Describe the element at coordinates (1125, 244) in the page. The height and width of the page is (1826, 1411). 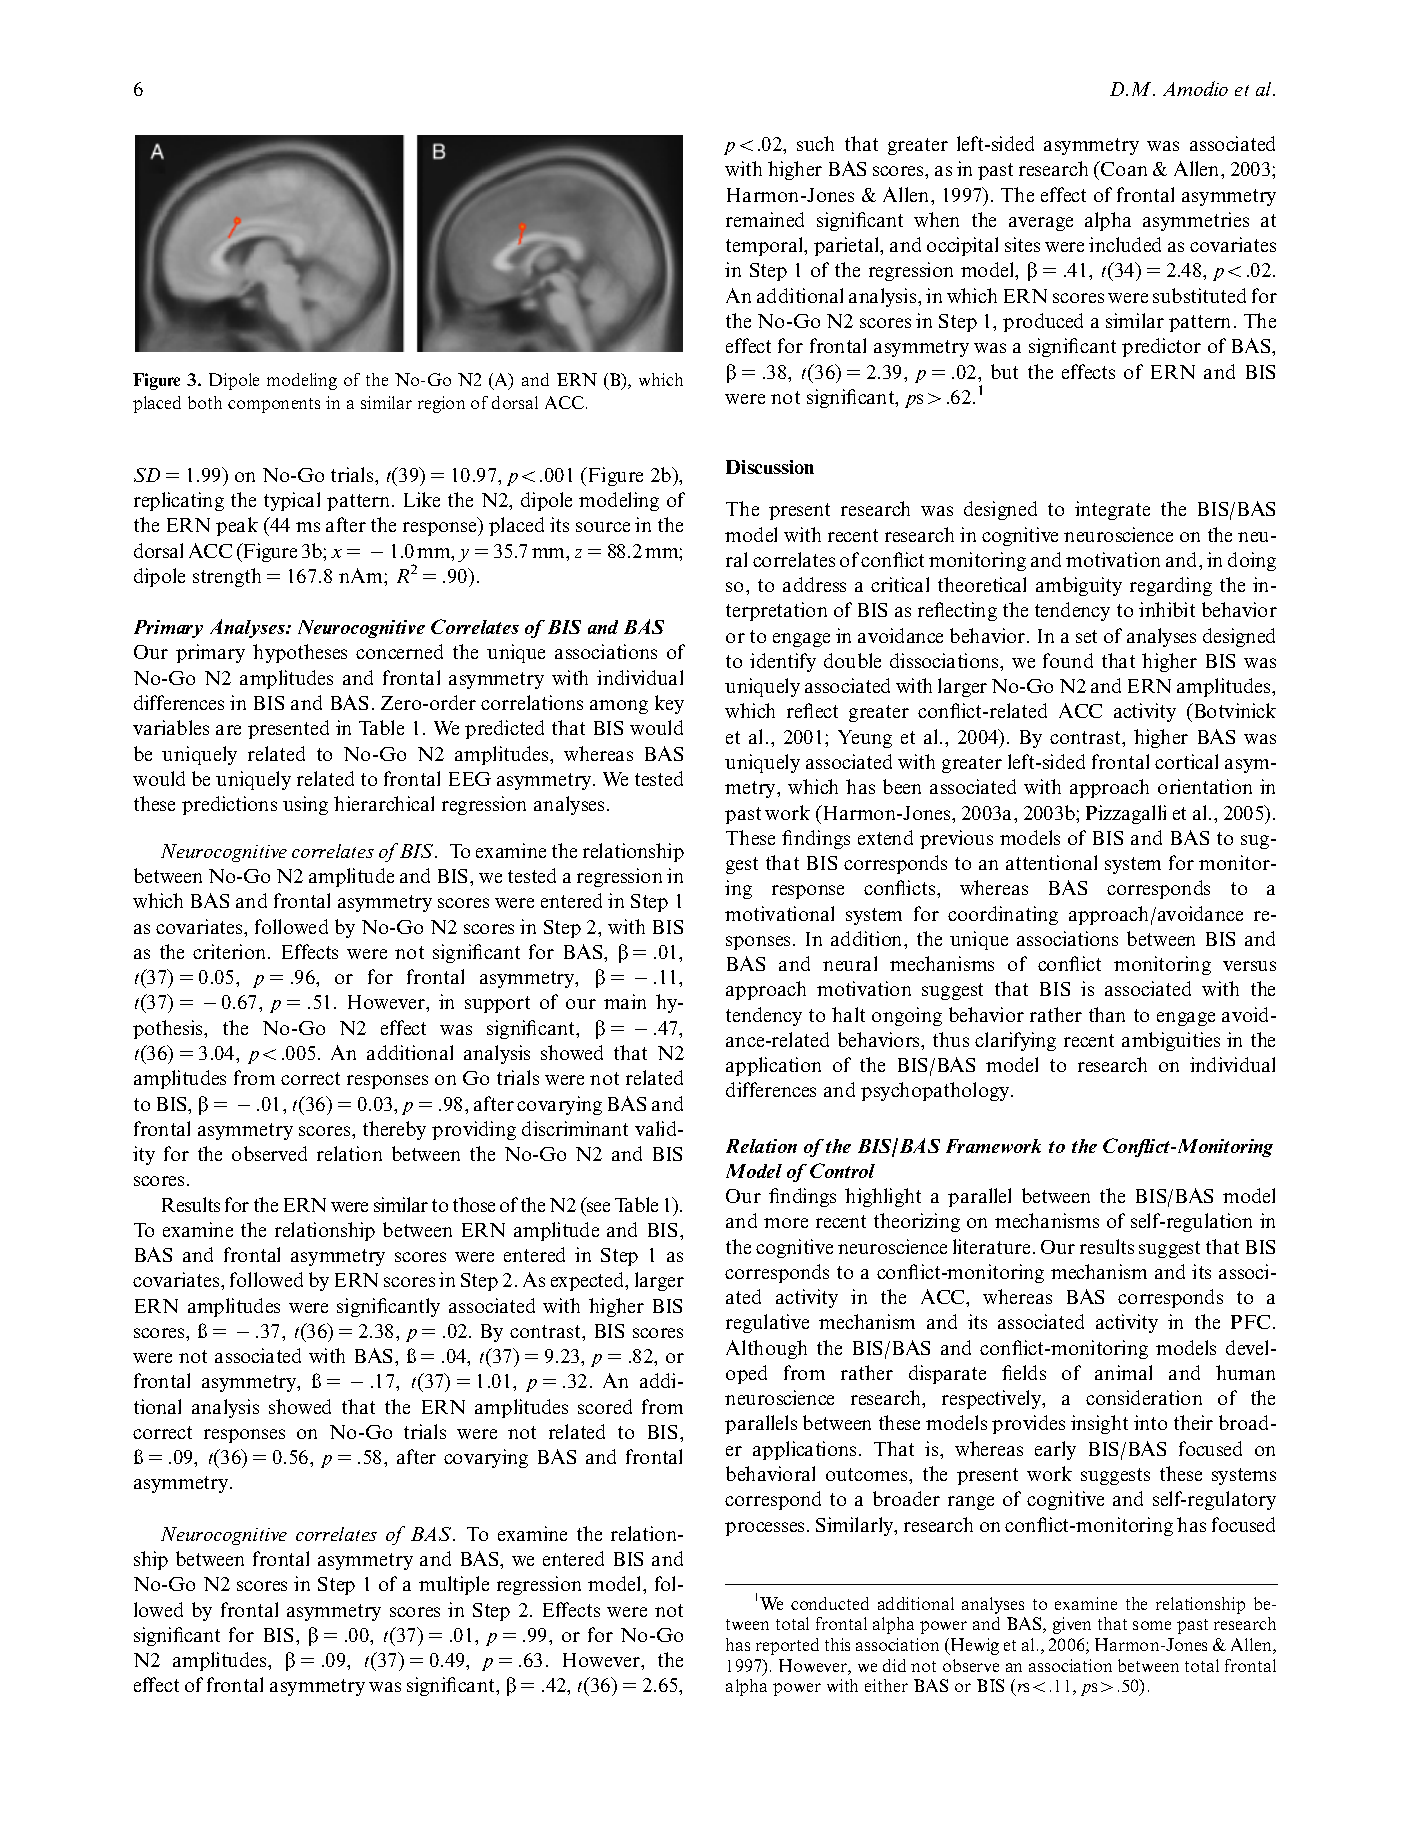
I see `included` at that location.
